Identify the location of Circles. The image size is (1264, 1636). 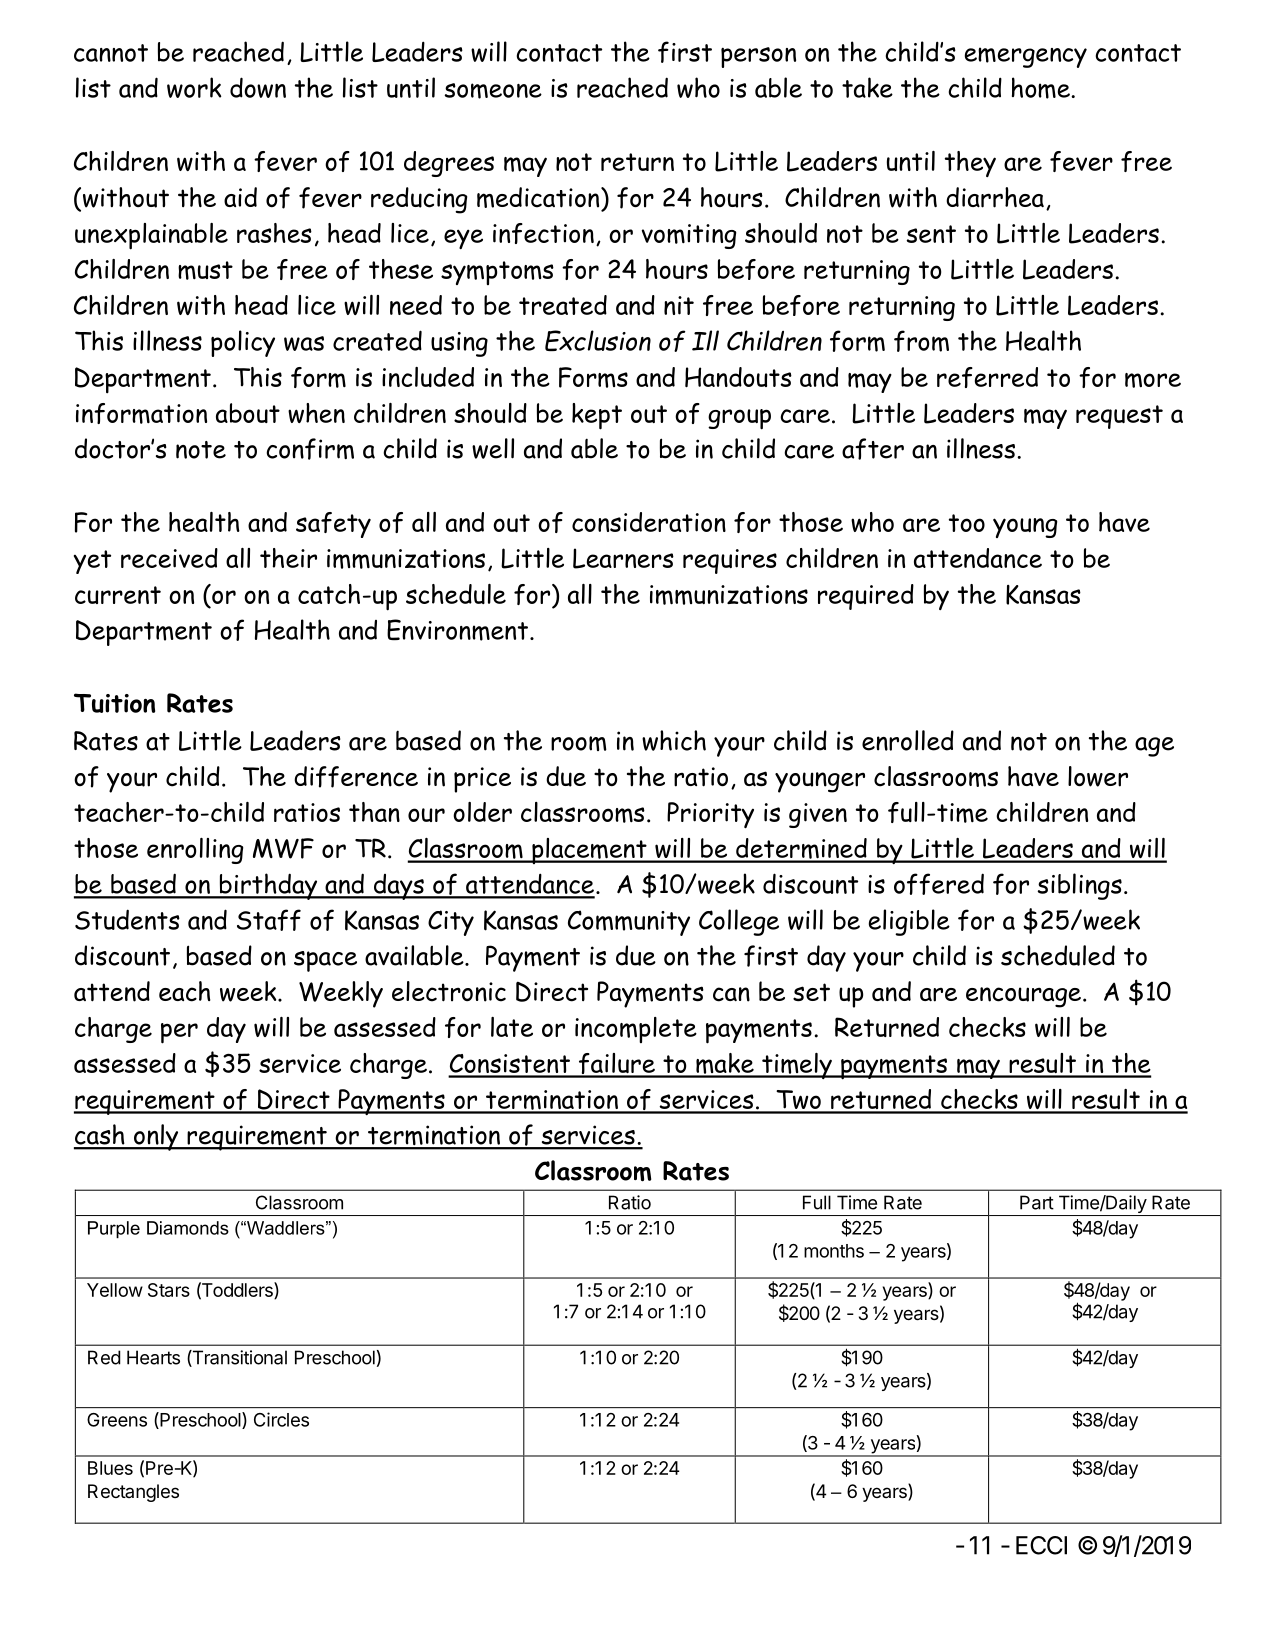
(281, 1419).
